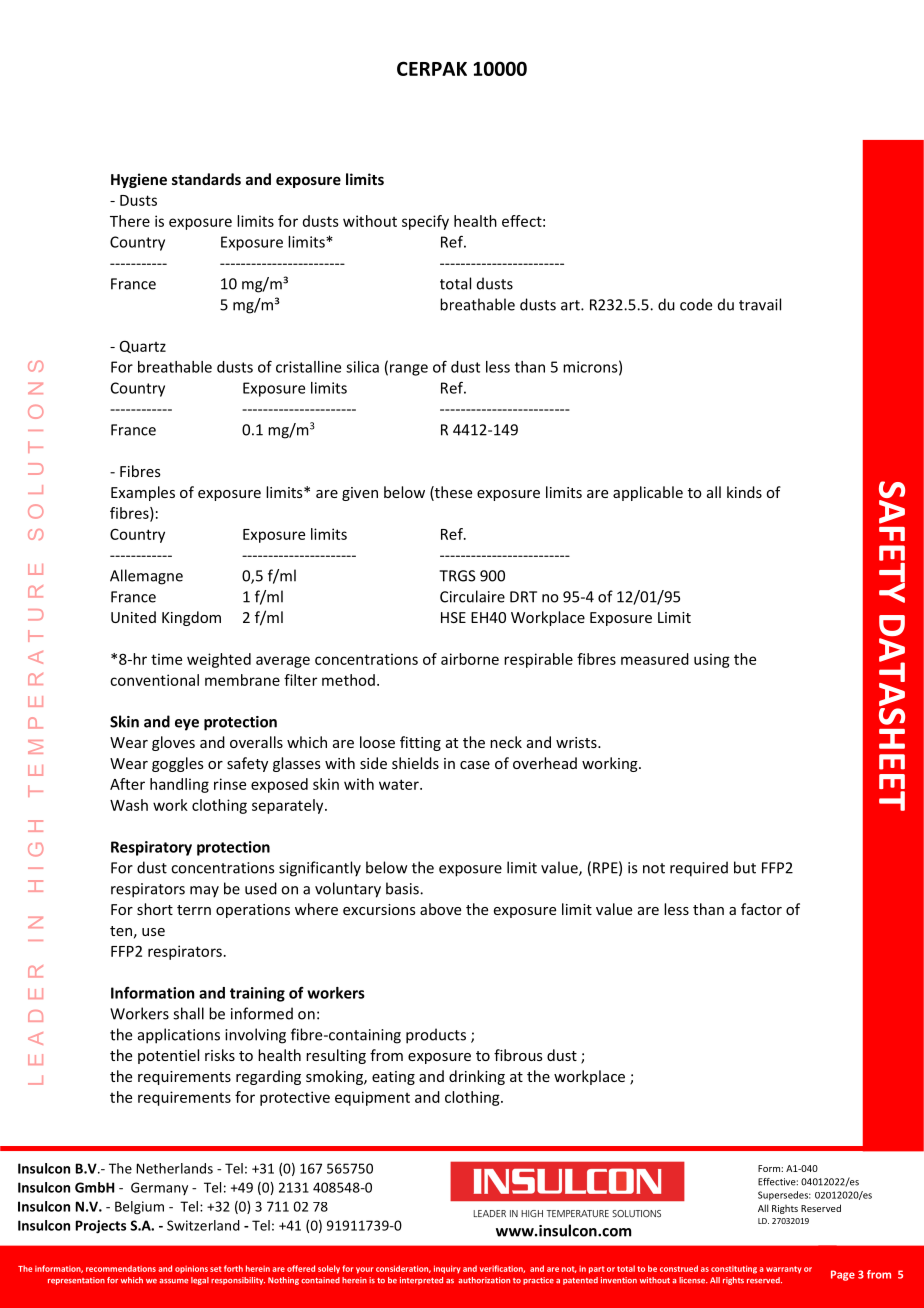 The image size is (924, 1308). I want to click on fitting, so click(420, 743).
